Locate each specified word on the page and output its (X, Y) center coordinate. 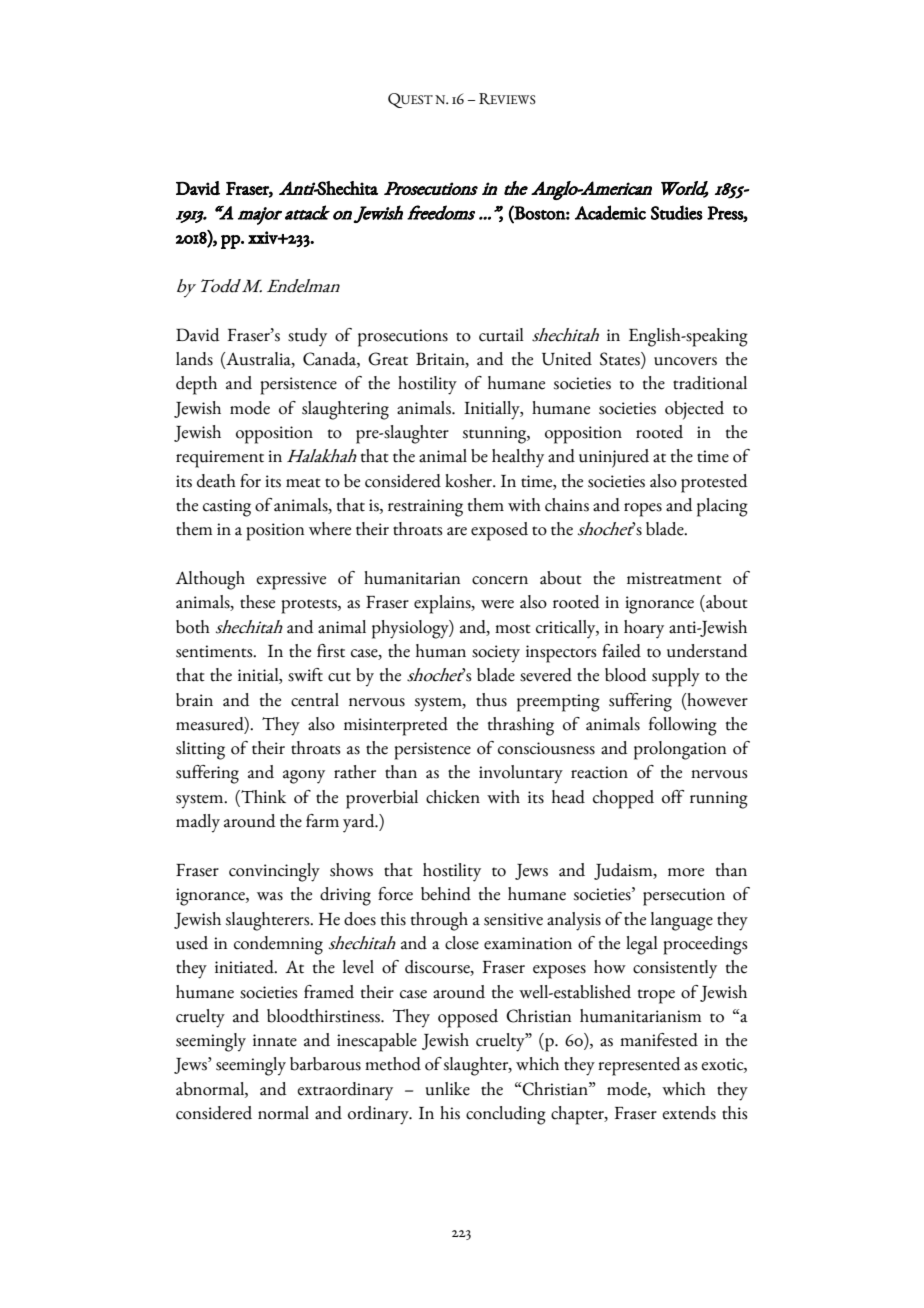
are (457, 531)
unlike (448, 1089)
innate (275, 1040)
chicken (453, 797)
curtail (501, 335)
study (307, 337)
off (673, 797)
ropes (643, 510)
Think (262, 798)
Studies (677, 212)
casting (227, 508)
